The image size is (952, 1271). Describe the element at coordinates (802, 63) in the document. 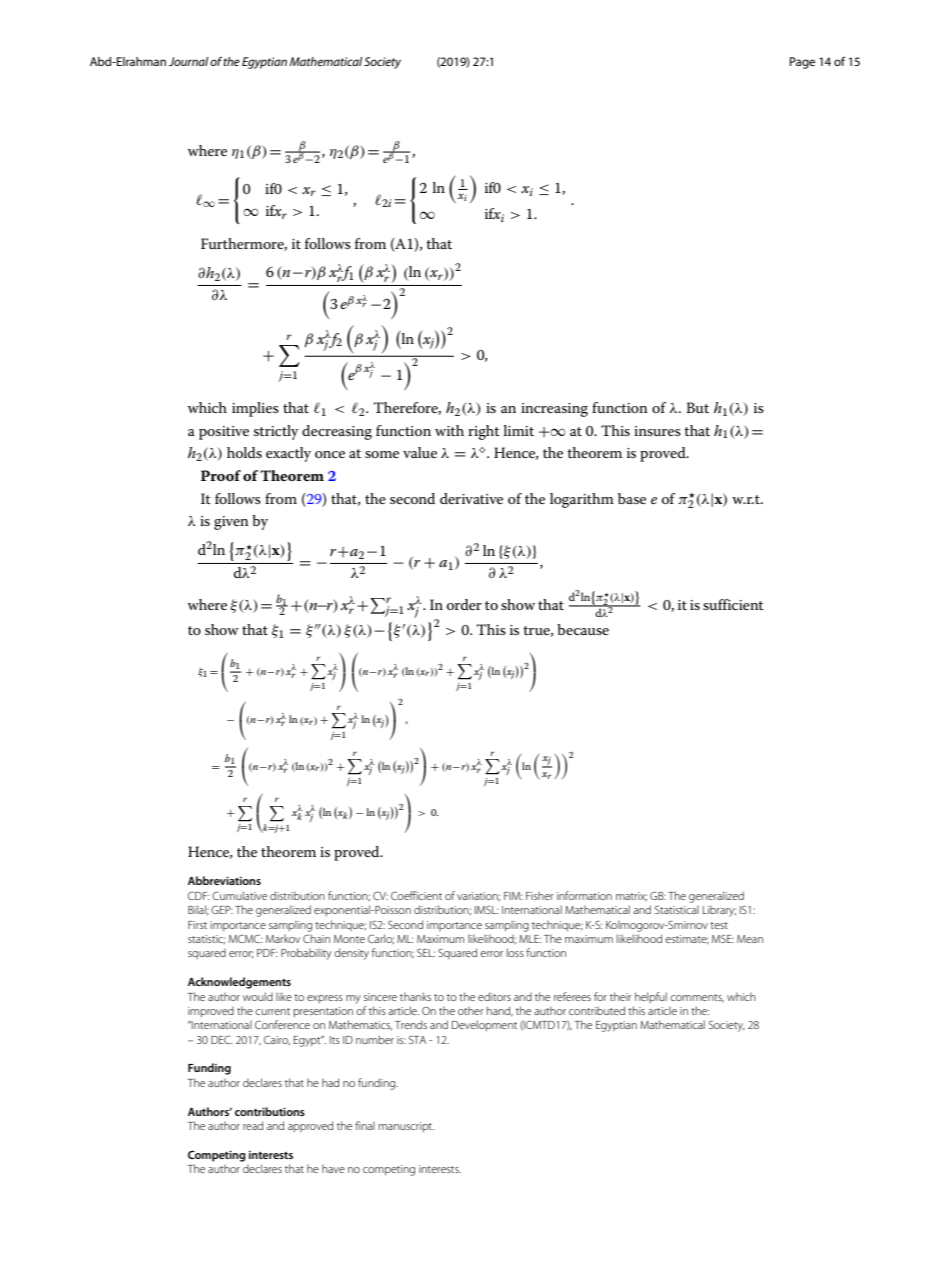

I see `Page` at that location.
